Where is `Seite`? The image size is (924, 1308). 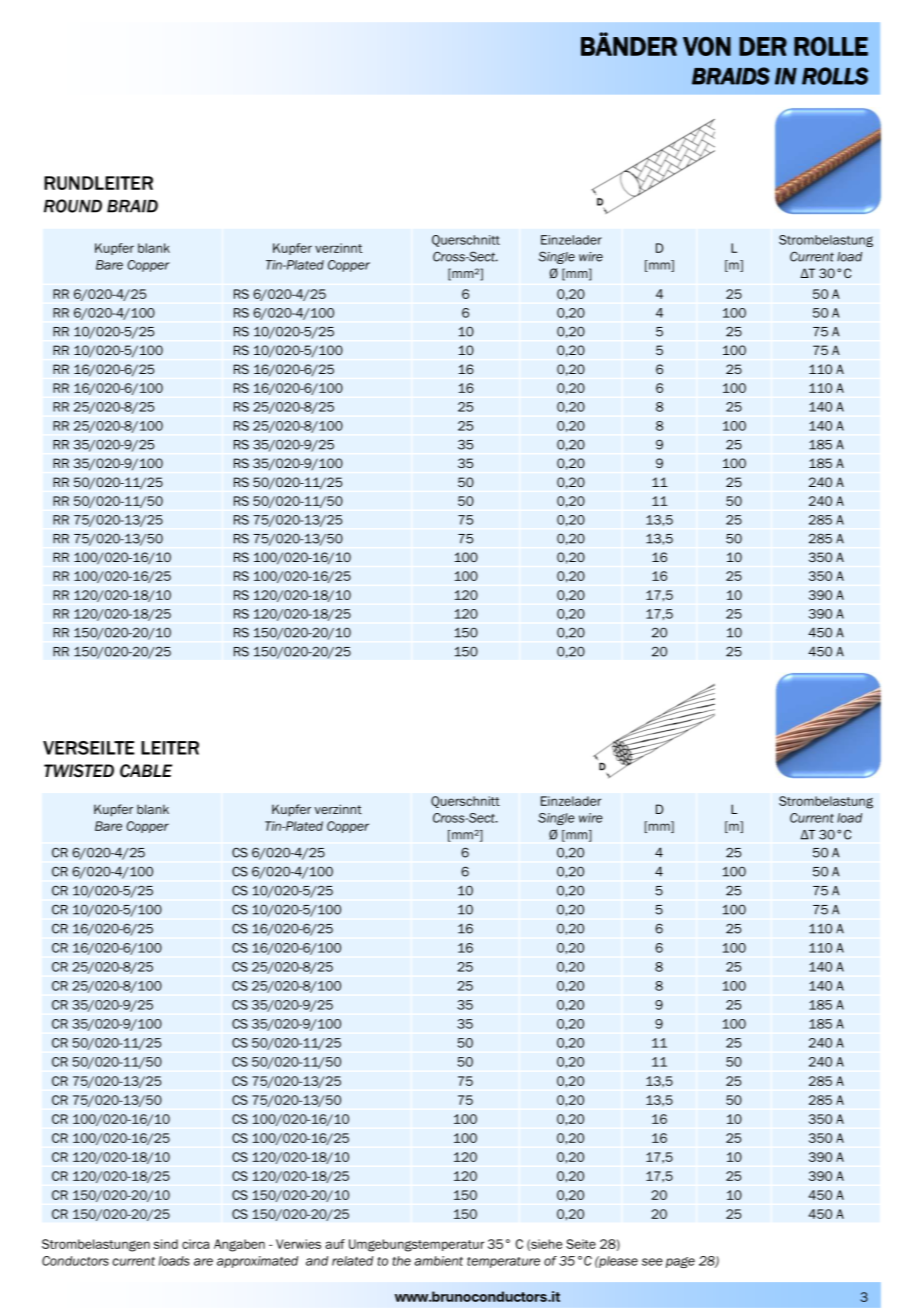
Seite is located at coordinates (581, 1244).
